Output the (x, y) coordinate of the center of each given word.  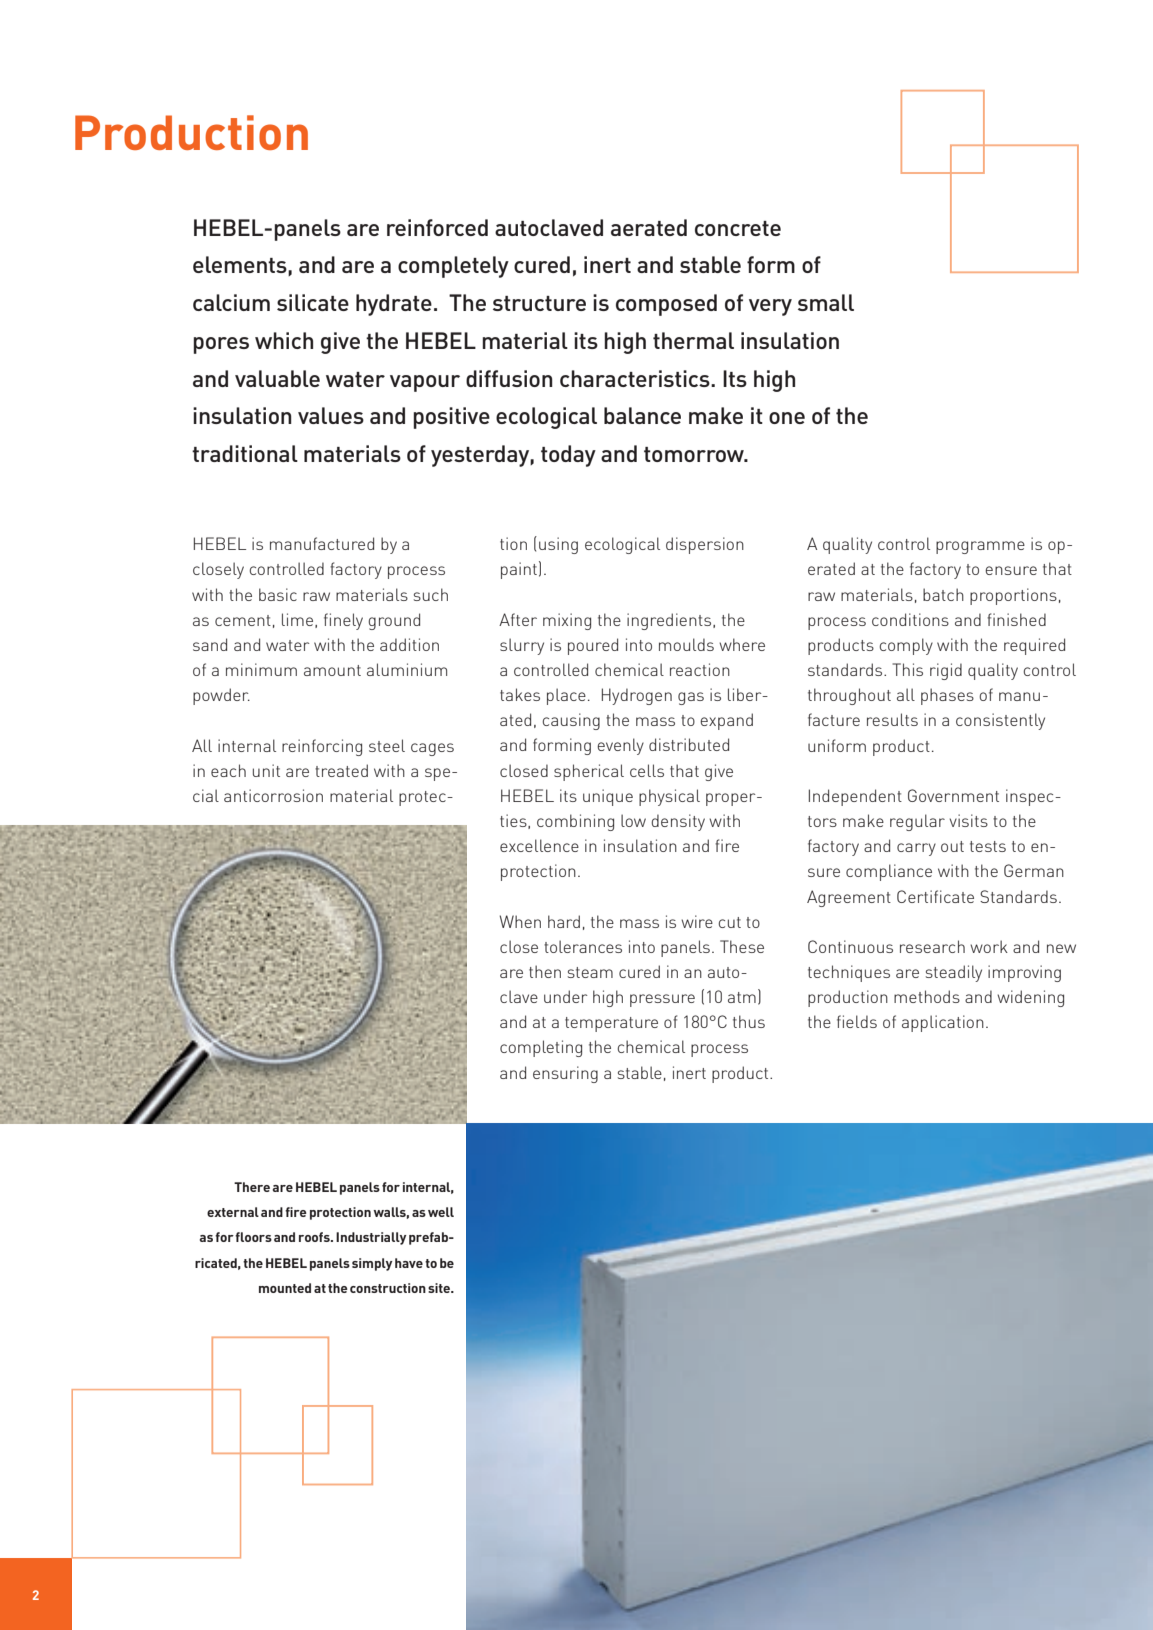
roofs (315, 1237)
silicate (313, 302)
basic (278, 594)
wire (697, 921)
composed (666, 305)
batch (943, 594)
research (932, 946)
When (520, 921)
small (826, 302)
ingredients (670, 621)
